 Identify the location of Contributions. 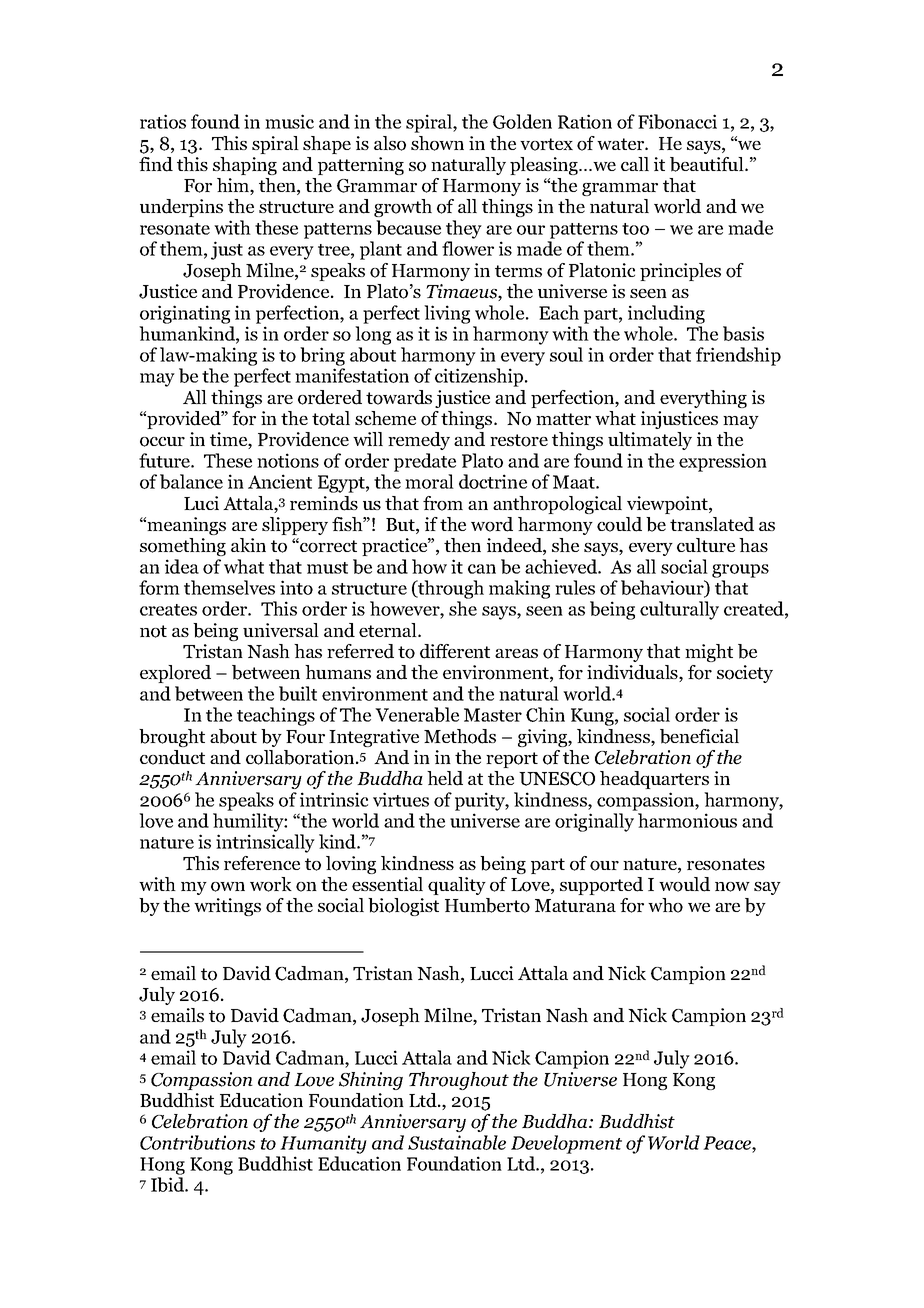
(197, 1142).
